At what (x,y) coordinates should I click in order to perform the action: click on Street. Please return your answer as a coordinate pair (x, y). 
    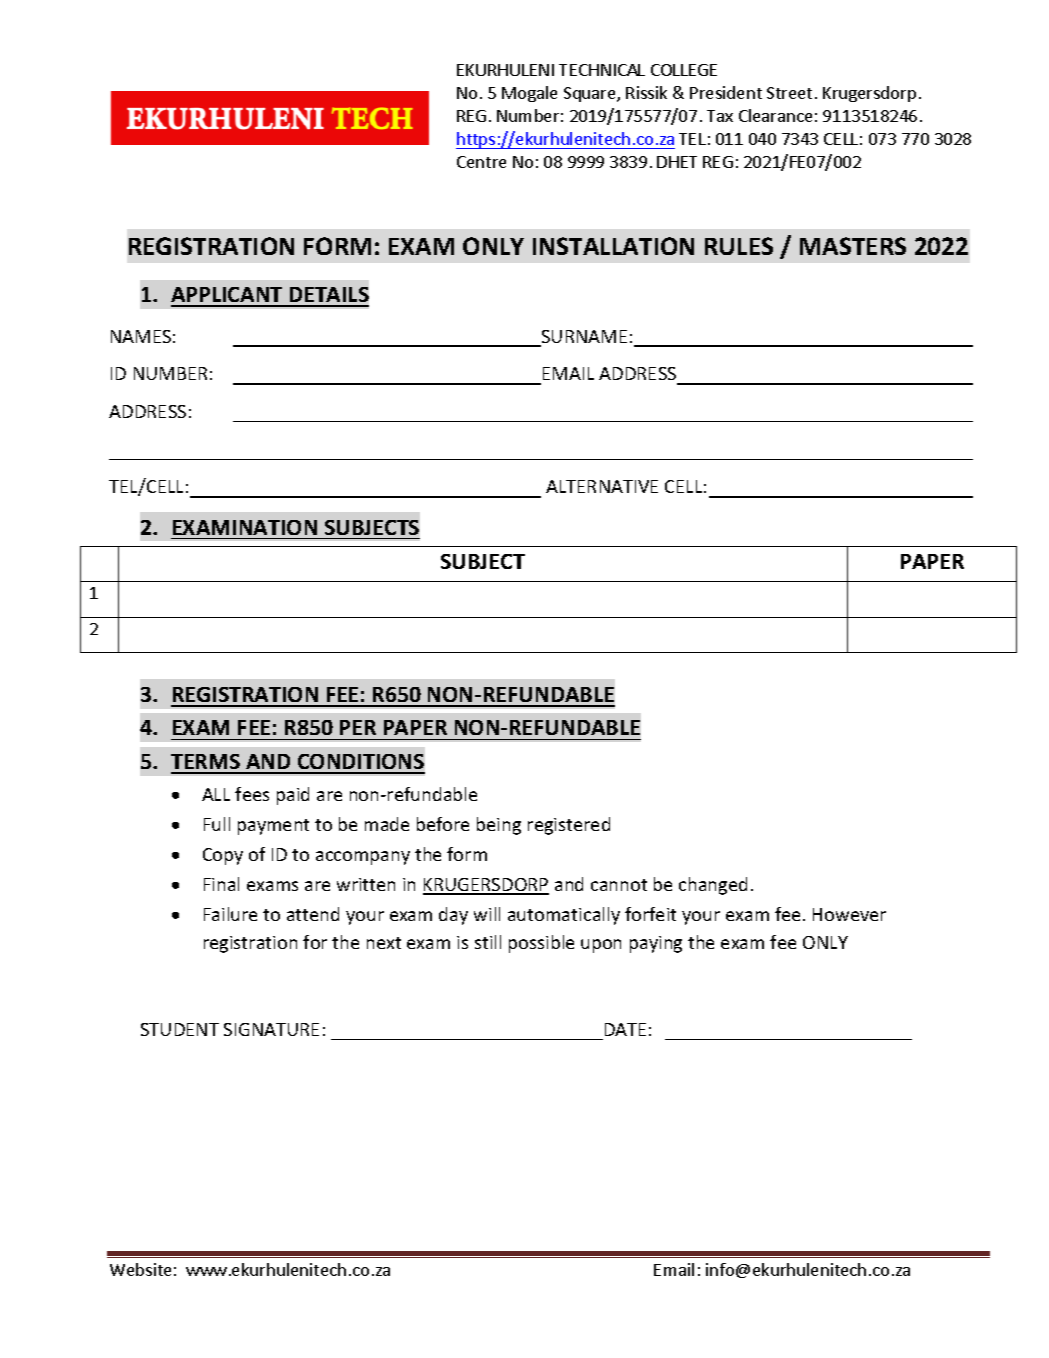
    Looking at the image, I should click on (789, 93).
